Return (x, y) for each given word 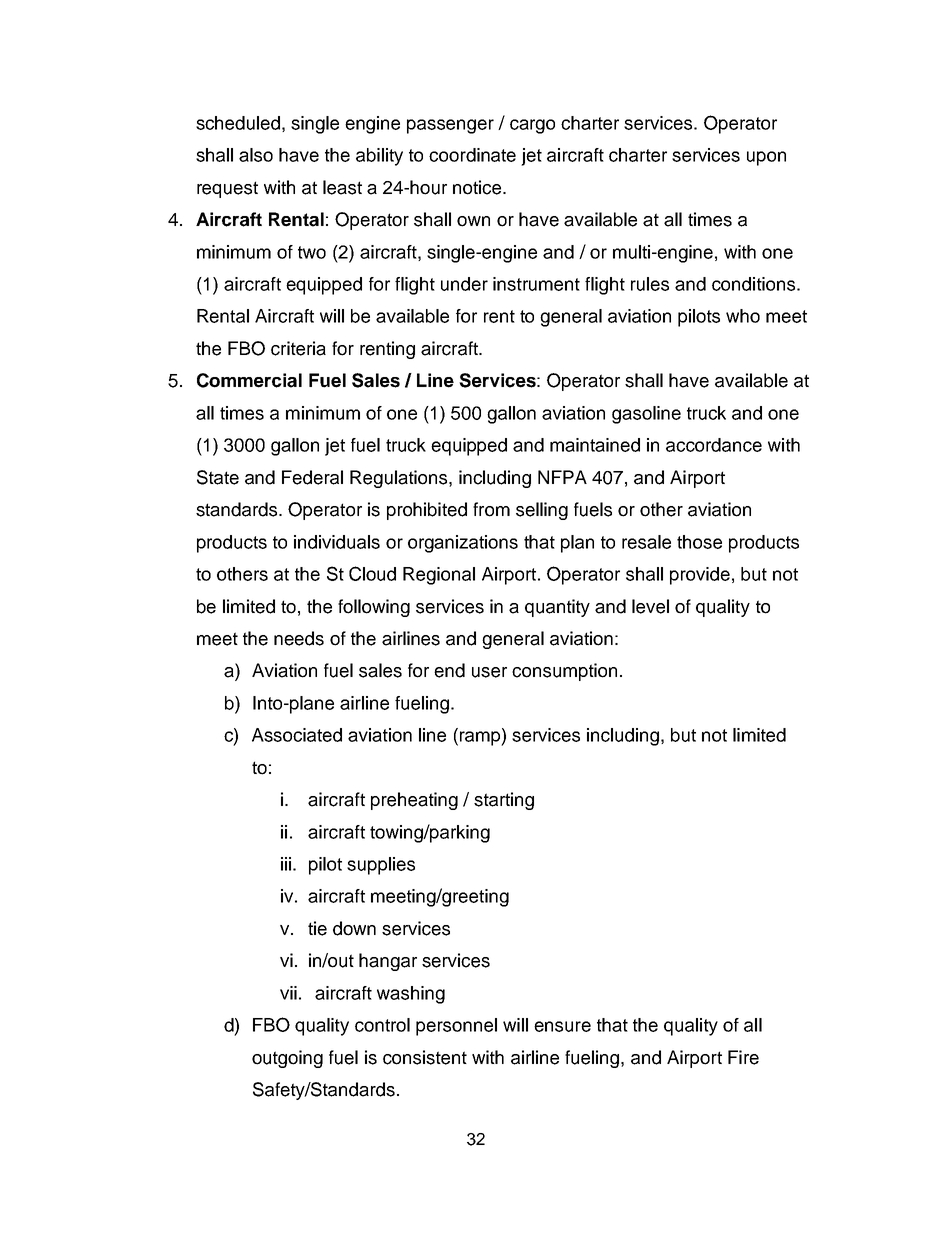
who (743, 316)
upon (766, 158)
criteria (298, 348)
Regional (439, 576)
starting (504, 801)
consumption (564, 672)
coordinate (472, 155)
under (464, 284)
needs (299, 638)
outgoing (287, 1059)
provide (700, 576)
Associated (297, 735)
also (256, 155)
